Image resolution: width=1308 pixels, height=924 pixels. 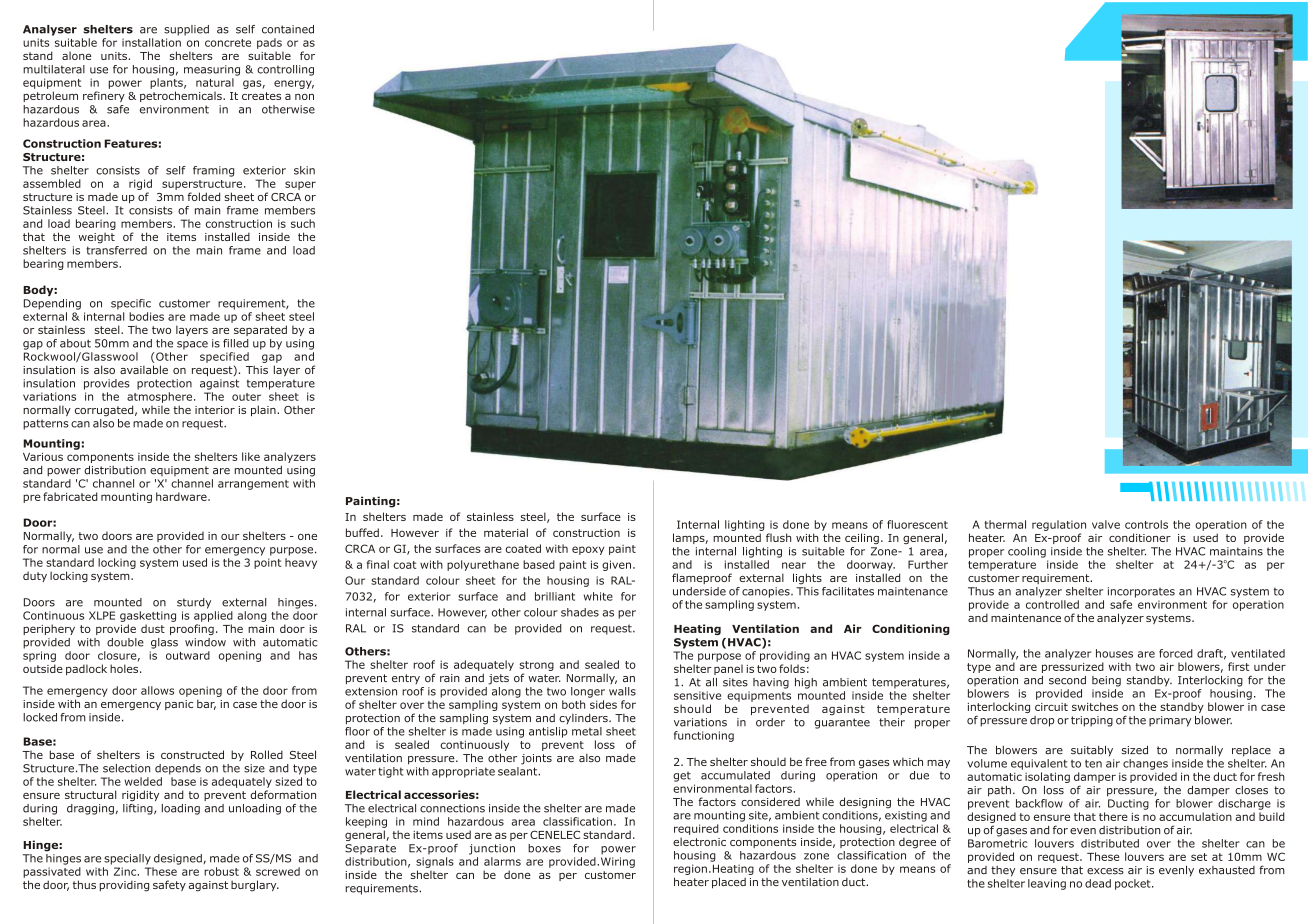 What do you see at coordinates (288, 29) in the screenshot?
I see `contained` at bounding box center [288, 29].
